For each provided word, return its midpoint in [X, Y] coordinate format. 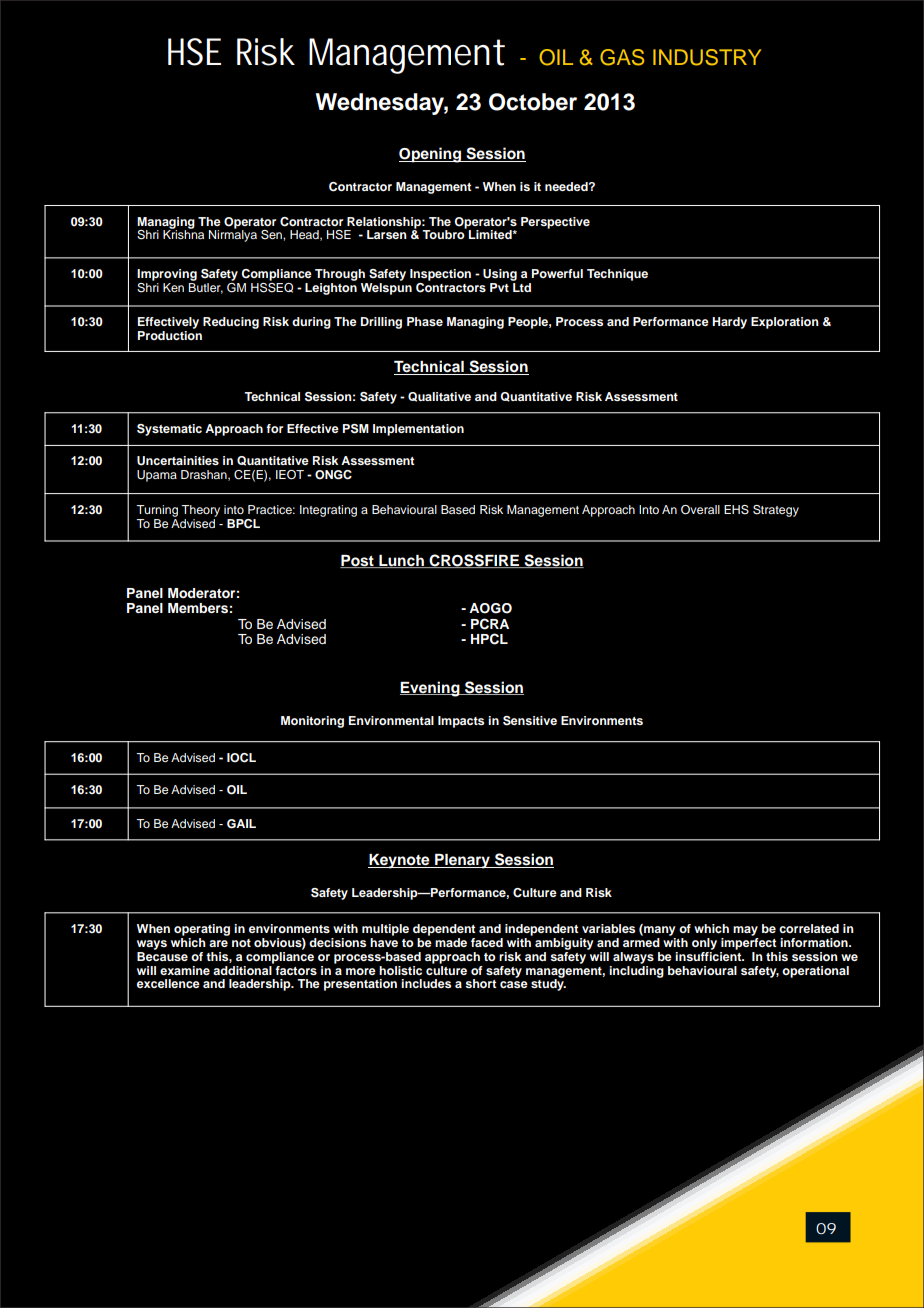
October [533, 102]
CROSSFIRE [474, 561]
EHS [736, 510]
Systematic [169, 430]
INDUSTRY [707, 57]
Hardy [729, 323]
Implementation [418, 430]
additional [243, 969]
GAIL [241, 824]
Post [358, 561]
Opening [431, 155]
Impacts [461, 722]
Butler [206, 287]
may [745, 931]
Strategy [776, 511]
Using [500, 275]
